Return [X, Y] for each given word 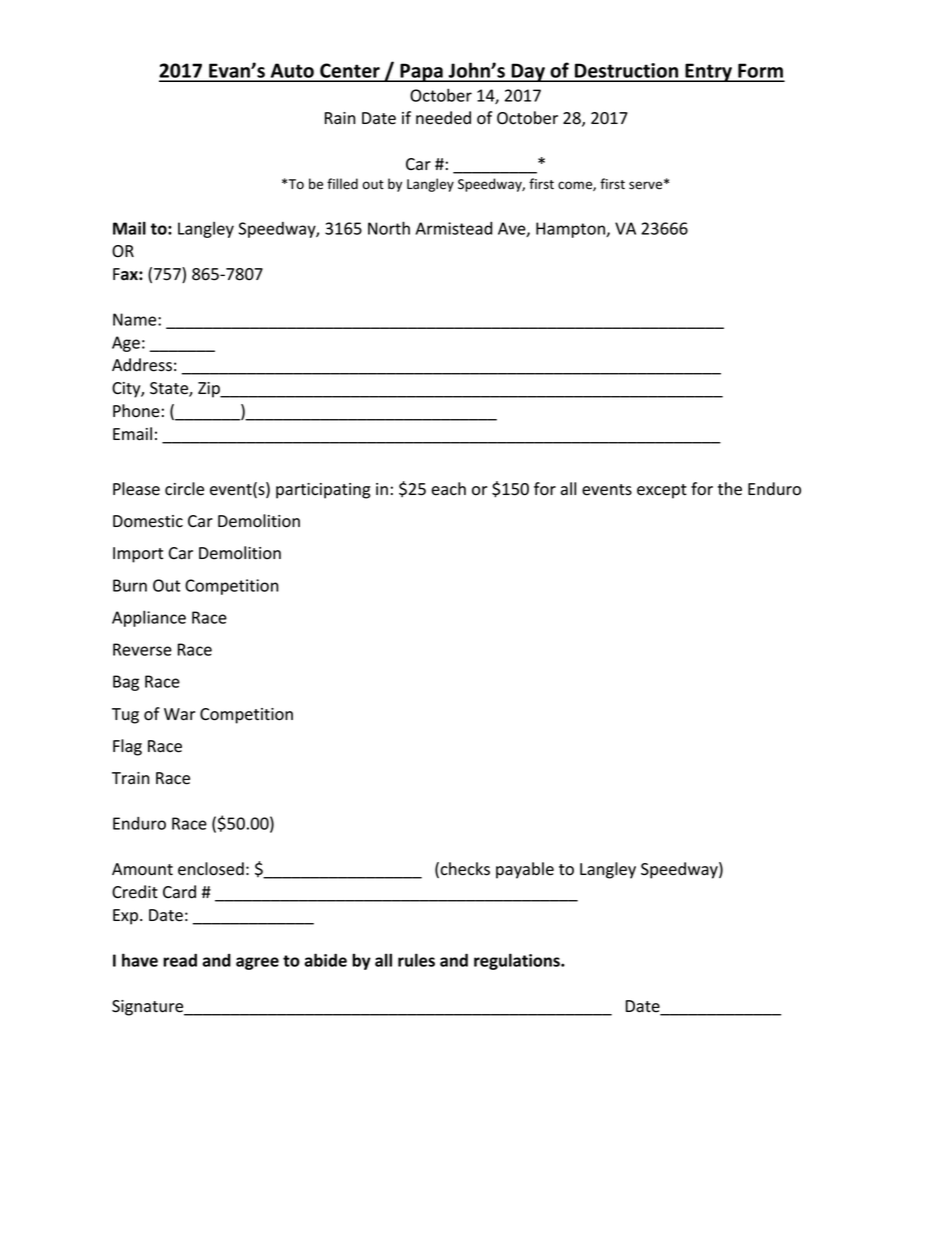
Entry [708, 72]
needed [443, 118]
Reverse [142, 649]
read [180, 960]
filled [342, 184]
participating [323, 491]
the [730, 489]
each [448, 489]
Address [142, 365]
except [662, 491]
